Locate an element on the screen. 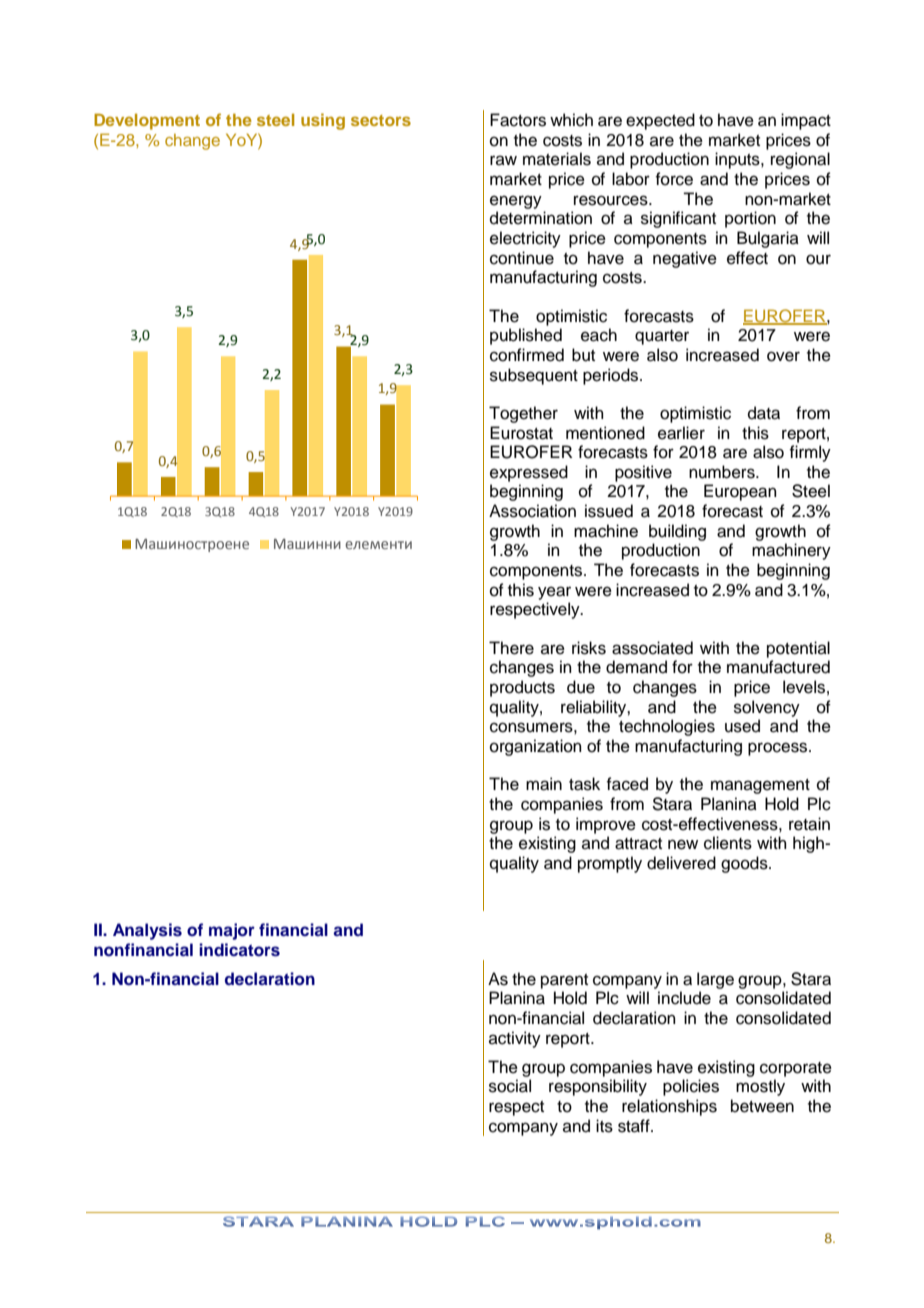 Image resolution: width=924 pixels, height=1308 pixels. management is located at coordinates (760, 786).
